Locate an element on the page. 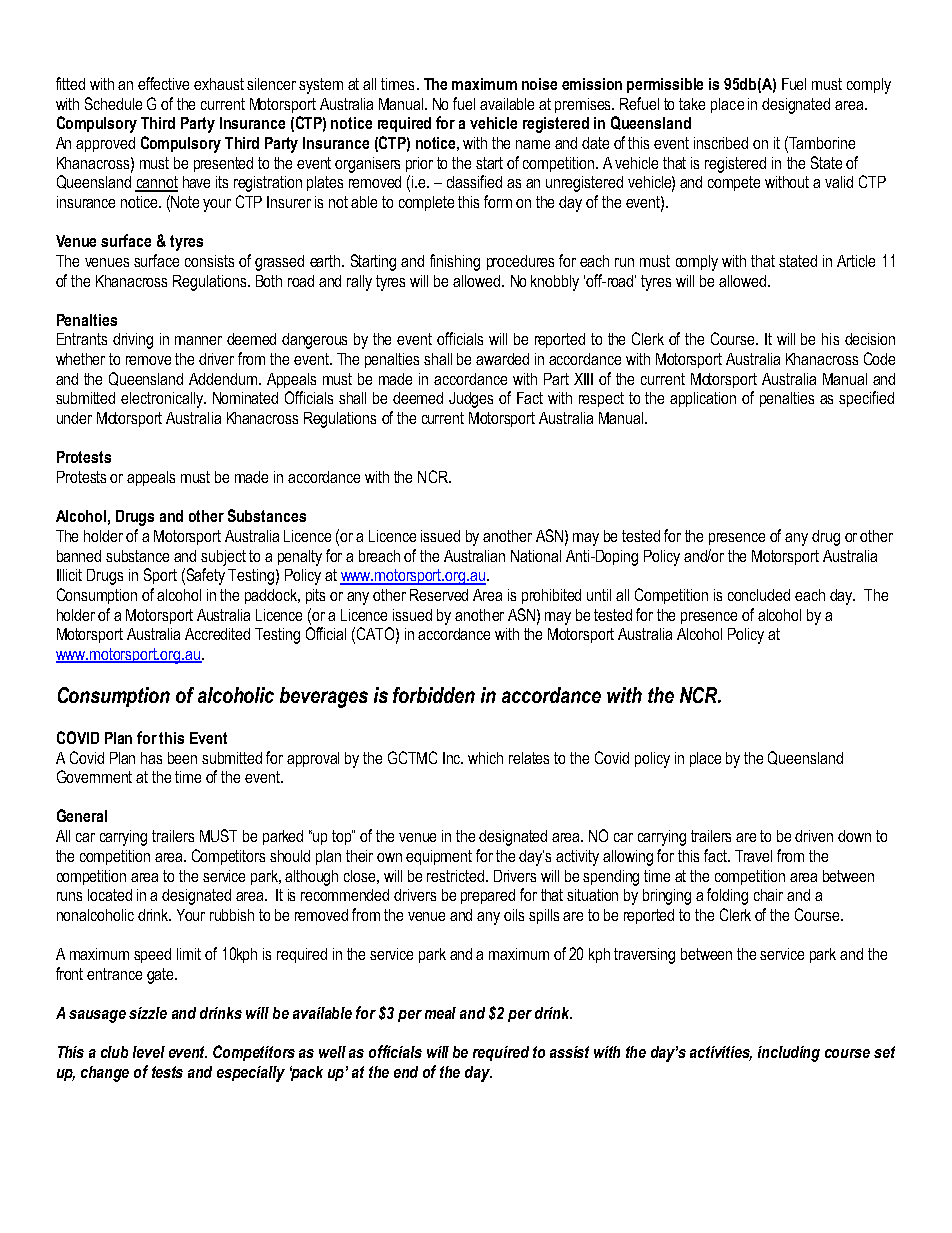 The image size is (952, 1233). level is located at coordinates (149, 1052).
